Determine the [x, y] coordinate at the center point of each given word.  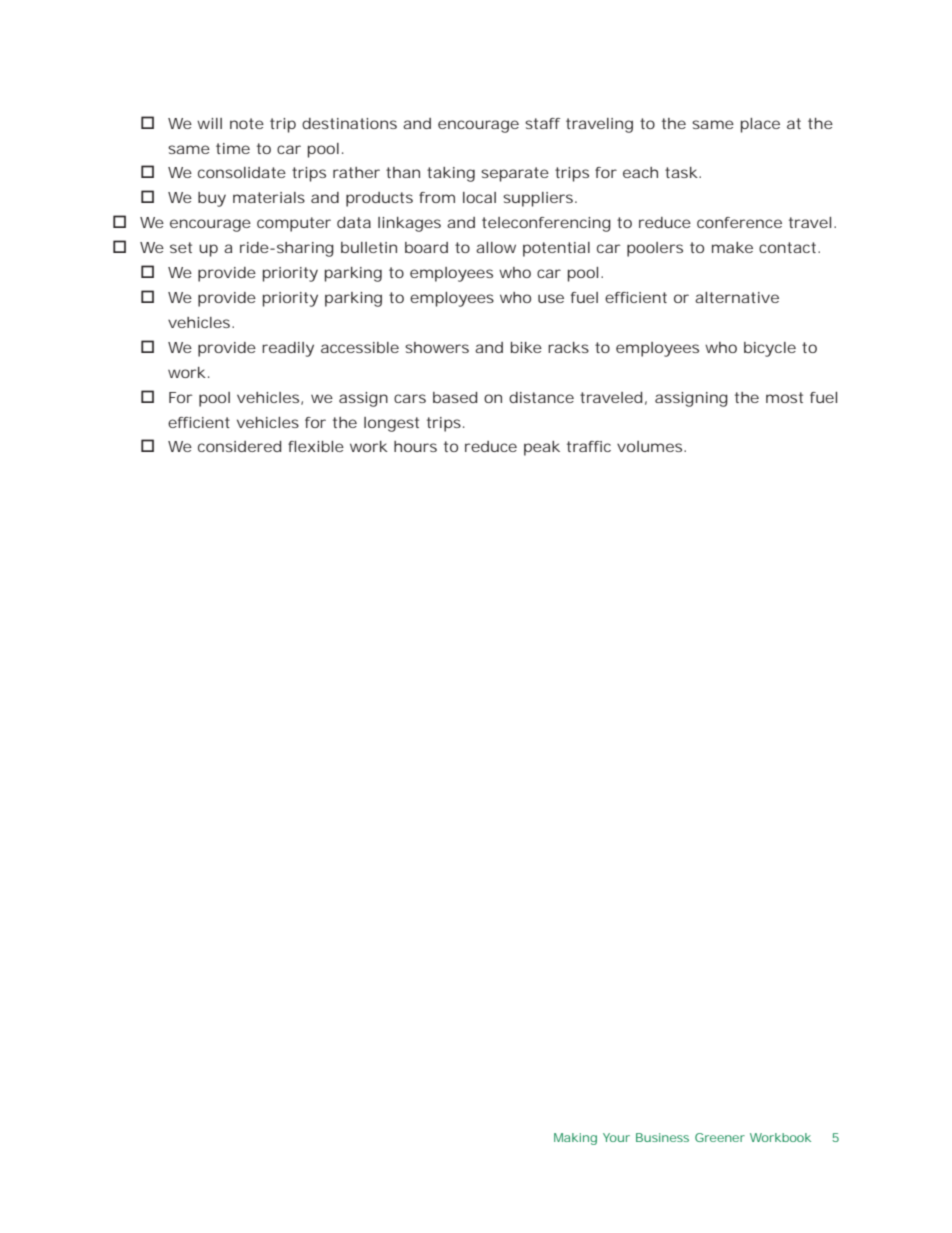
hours [415, 446]
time [233, 148]
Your [616, 1137]
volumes [651, 446]
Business [662, 1137]
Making [575, 1139]
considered [239, 446]
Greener [720, 1137]
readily [288, 349]
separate [515, 174]
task [681, 172]
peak [542, 448]
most [784, 397]
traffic [589, 446]
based [455, 397]
